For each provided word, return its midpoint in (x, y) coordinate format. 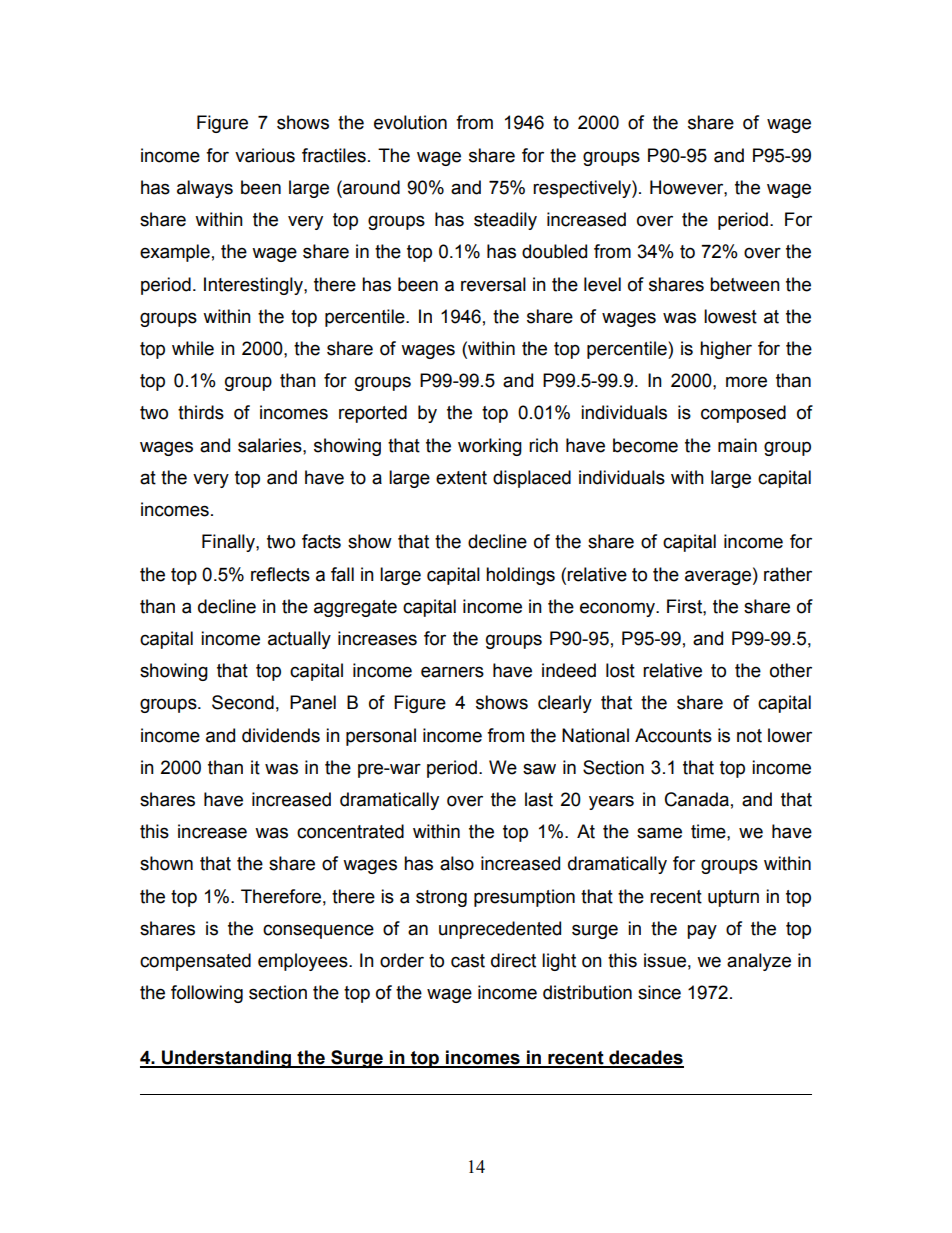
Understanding (227, 1059)
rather (788, 574)
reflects (280, 574)
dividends (281, 735)
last (539, 799)
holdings (520, 576)
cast (468, 961)
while (193, 348)
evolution (410, 122)
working (490, 447)
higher (726, 350)
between (745, 284)
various (265, 155)
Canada (697, 799)
